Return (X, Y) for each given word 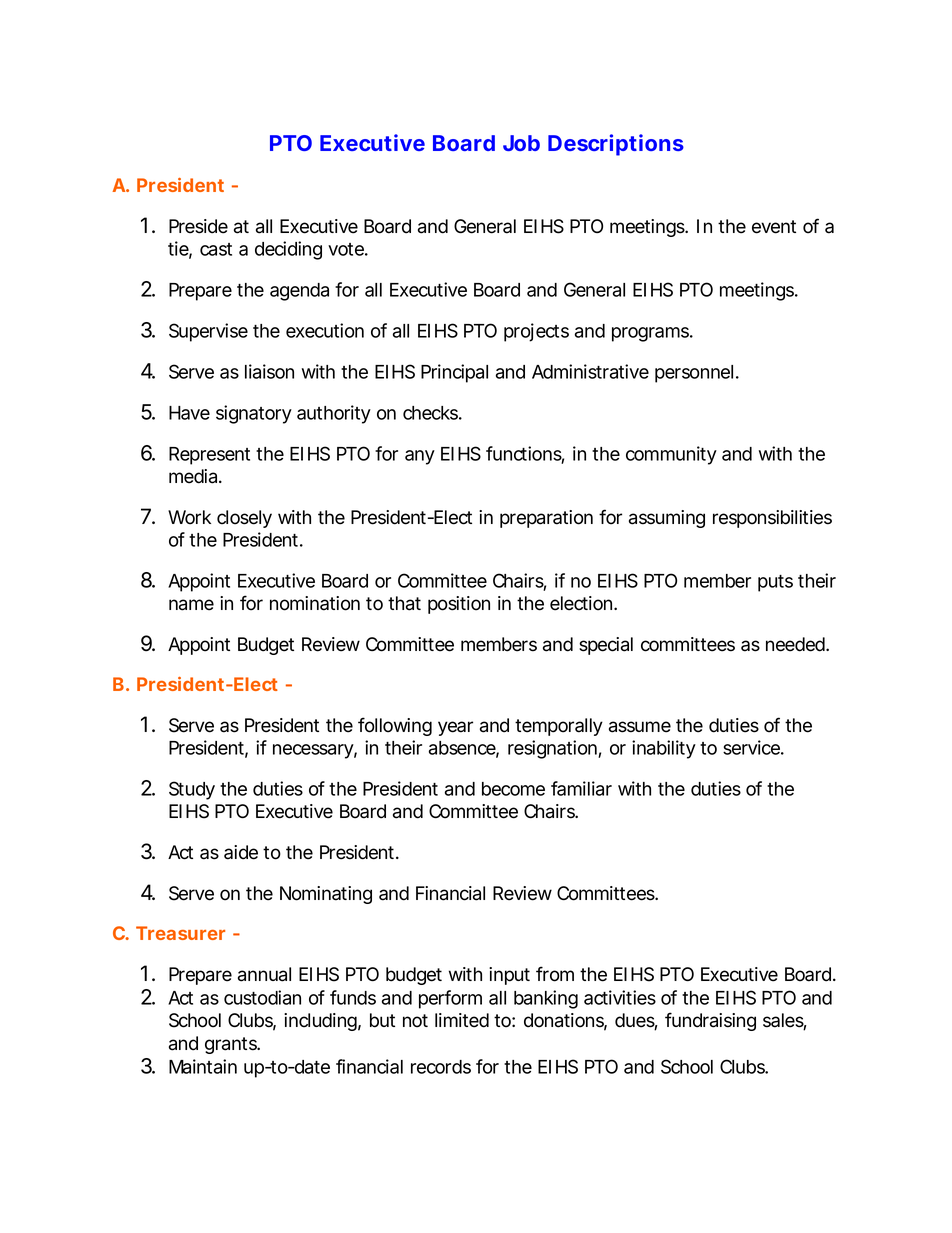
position (459, 605)
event (774, 227)
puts (775, 583)
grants (232, 1045)
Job (521, 143)
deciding (288, 250)
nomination (315, 603)
